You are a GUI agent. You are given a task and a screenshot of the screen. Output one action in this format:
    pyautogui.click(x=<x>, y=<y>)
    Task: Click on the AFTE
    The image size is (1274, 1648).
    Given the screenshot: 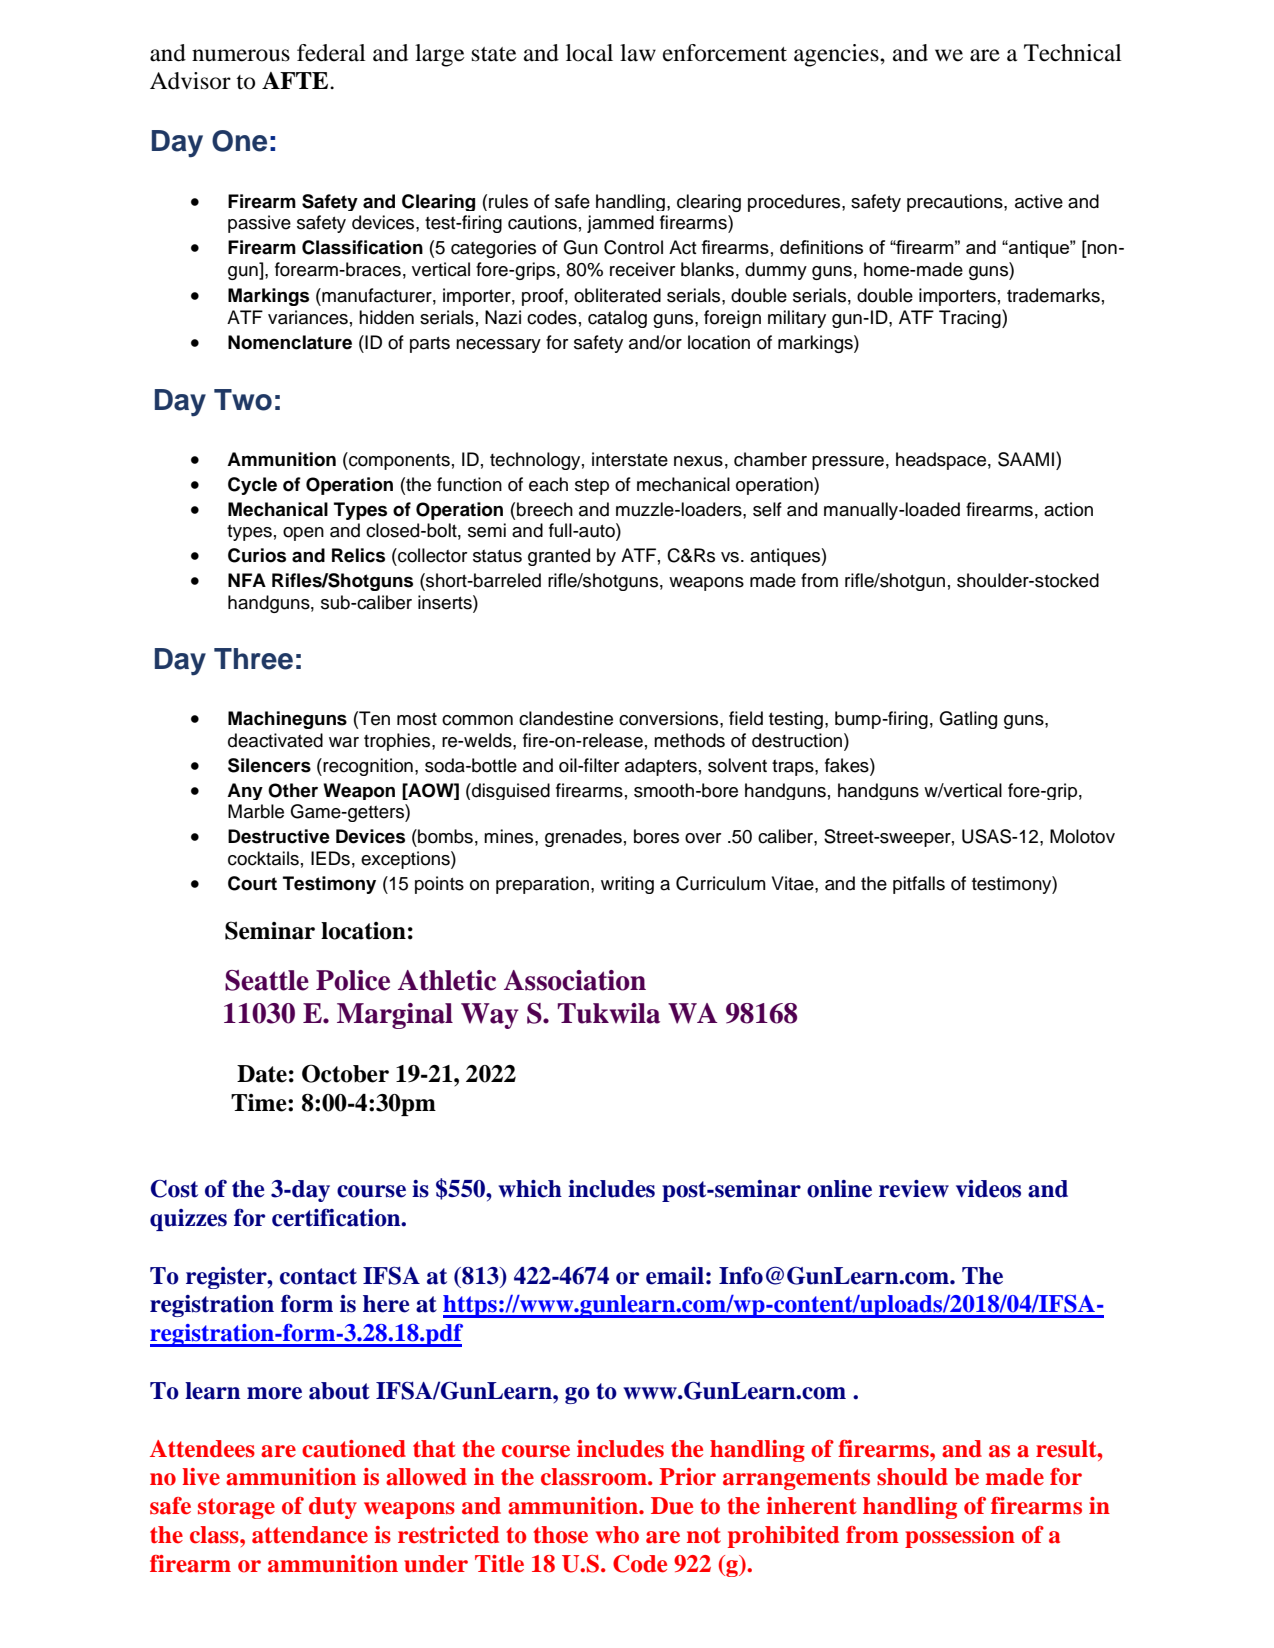 What is the action you would take?
    pyautogui.click(x=296, y=80)
